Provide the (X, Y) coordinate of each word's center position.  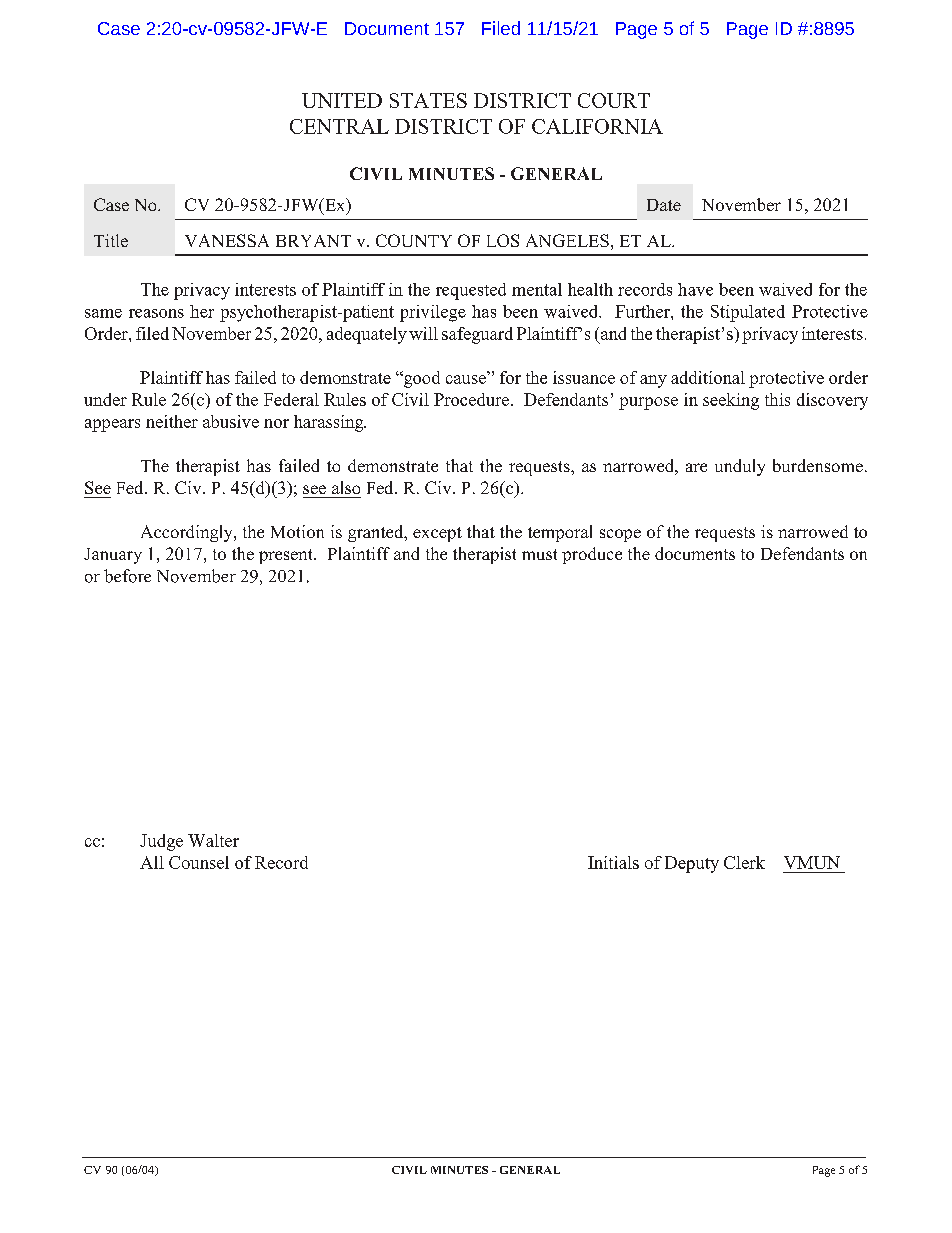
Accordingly (188, 533)
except (437, 534)
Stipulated (748, 313)
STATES (428, 100)
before (127, 576)
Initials (613, 862)
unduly (740, 467)
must (539, 554)
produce (592, 555)
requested (471, 291)
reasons (156, 313)
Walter (213, 840)
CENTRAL (339, 126)
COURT (614, 100)
